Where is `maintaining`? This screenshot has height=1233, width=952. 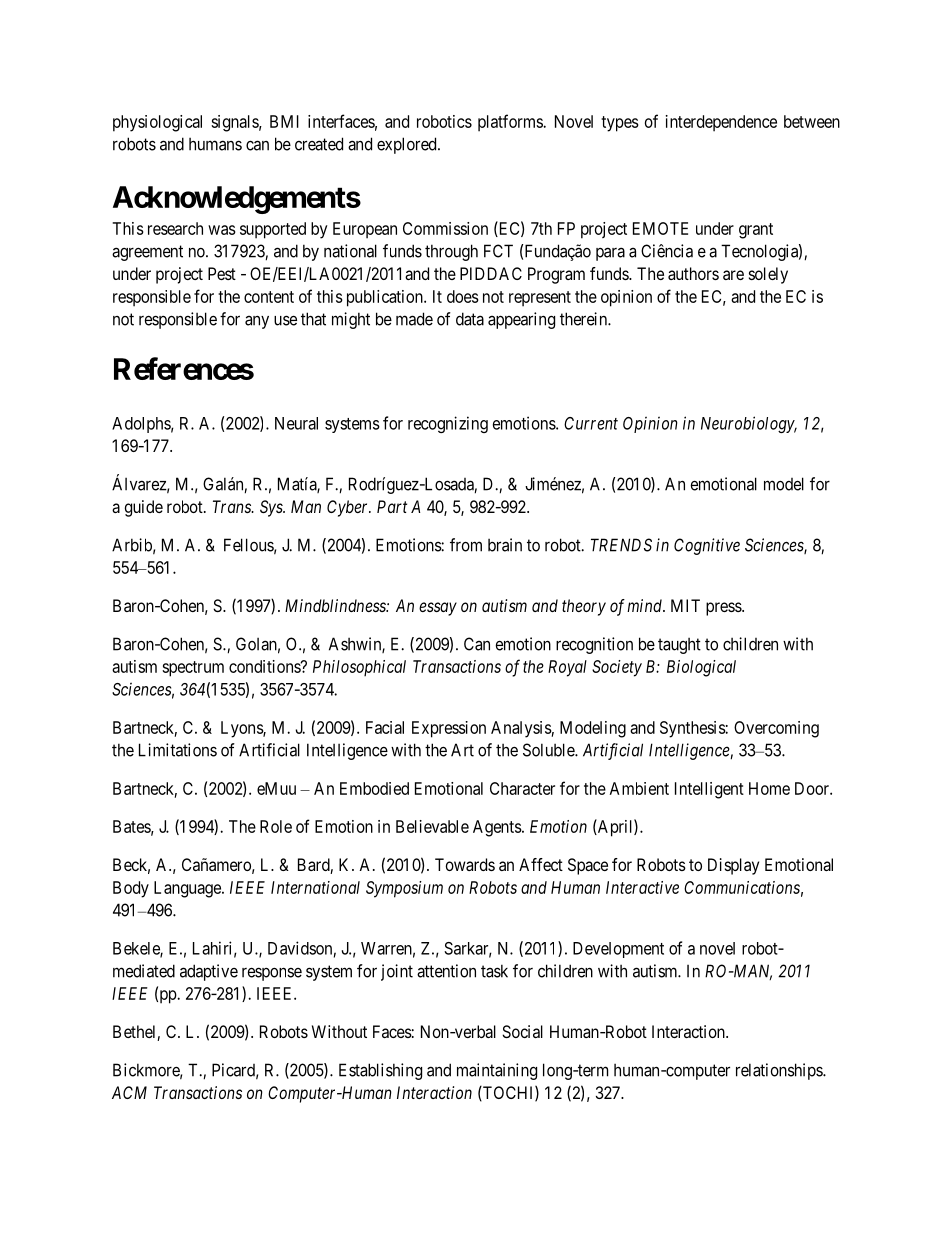 maintaining is located at coordinates (497, 1071).
